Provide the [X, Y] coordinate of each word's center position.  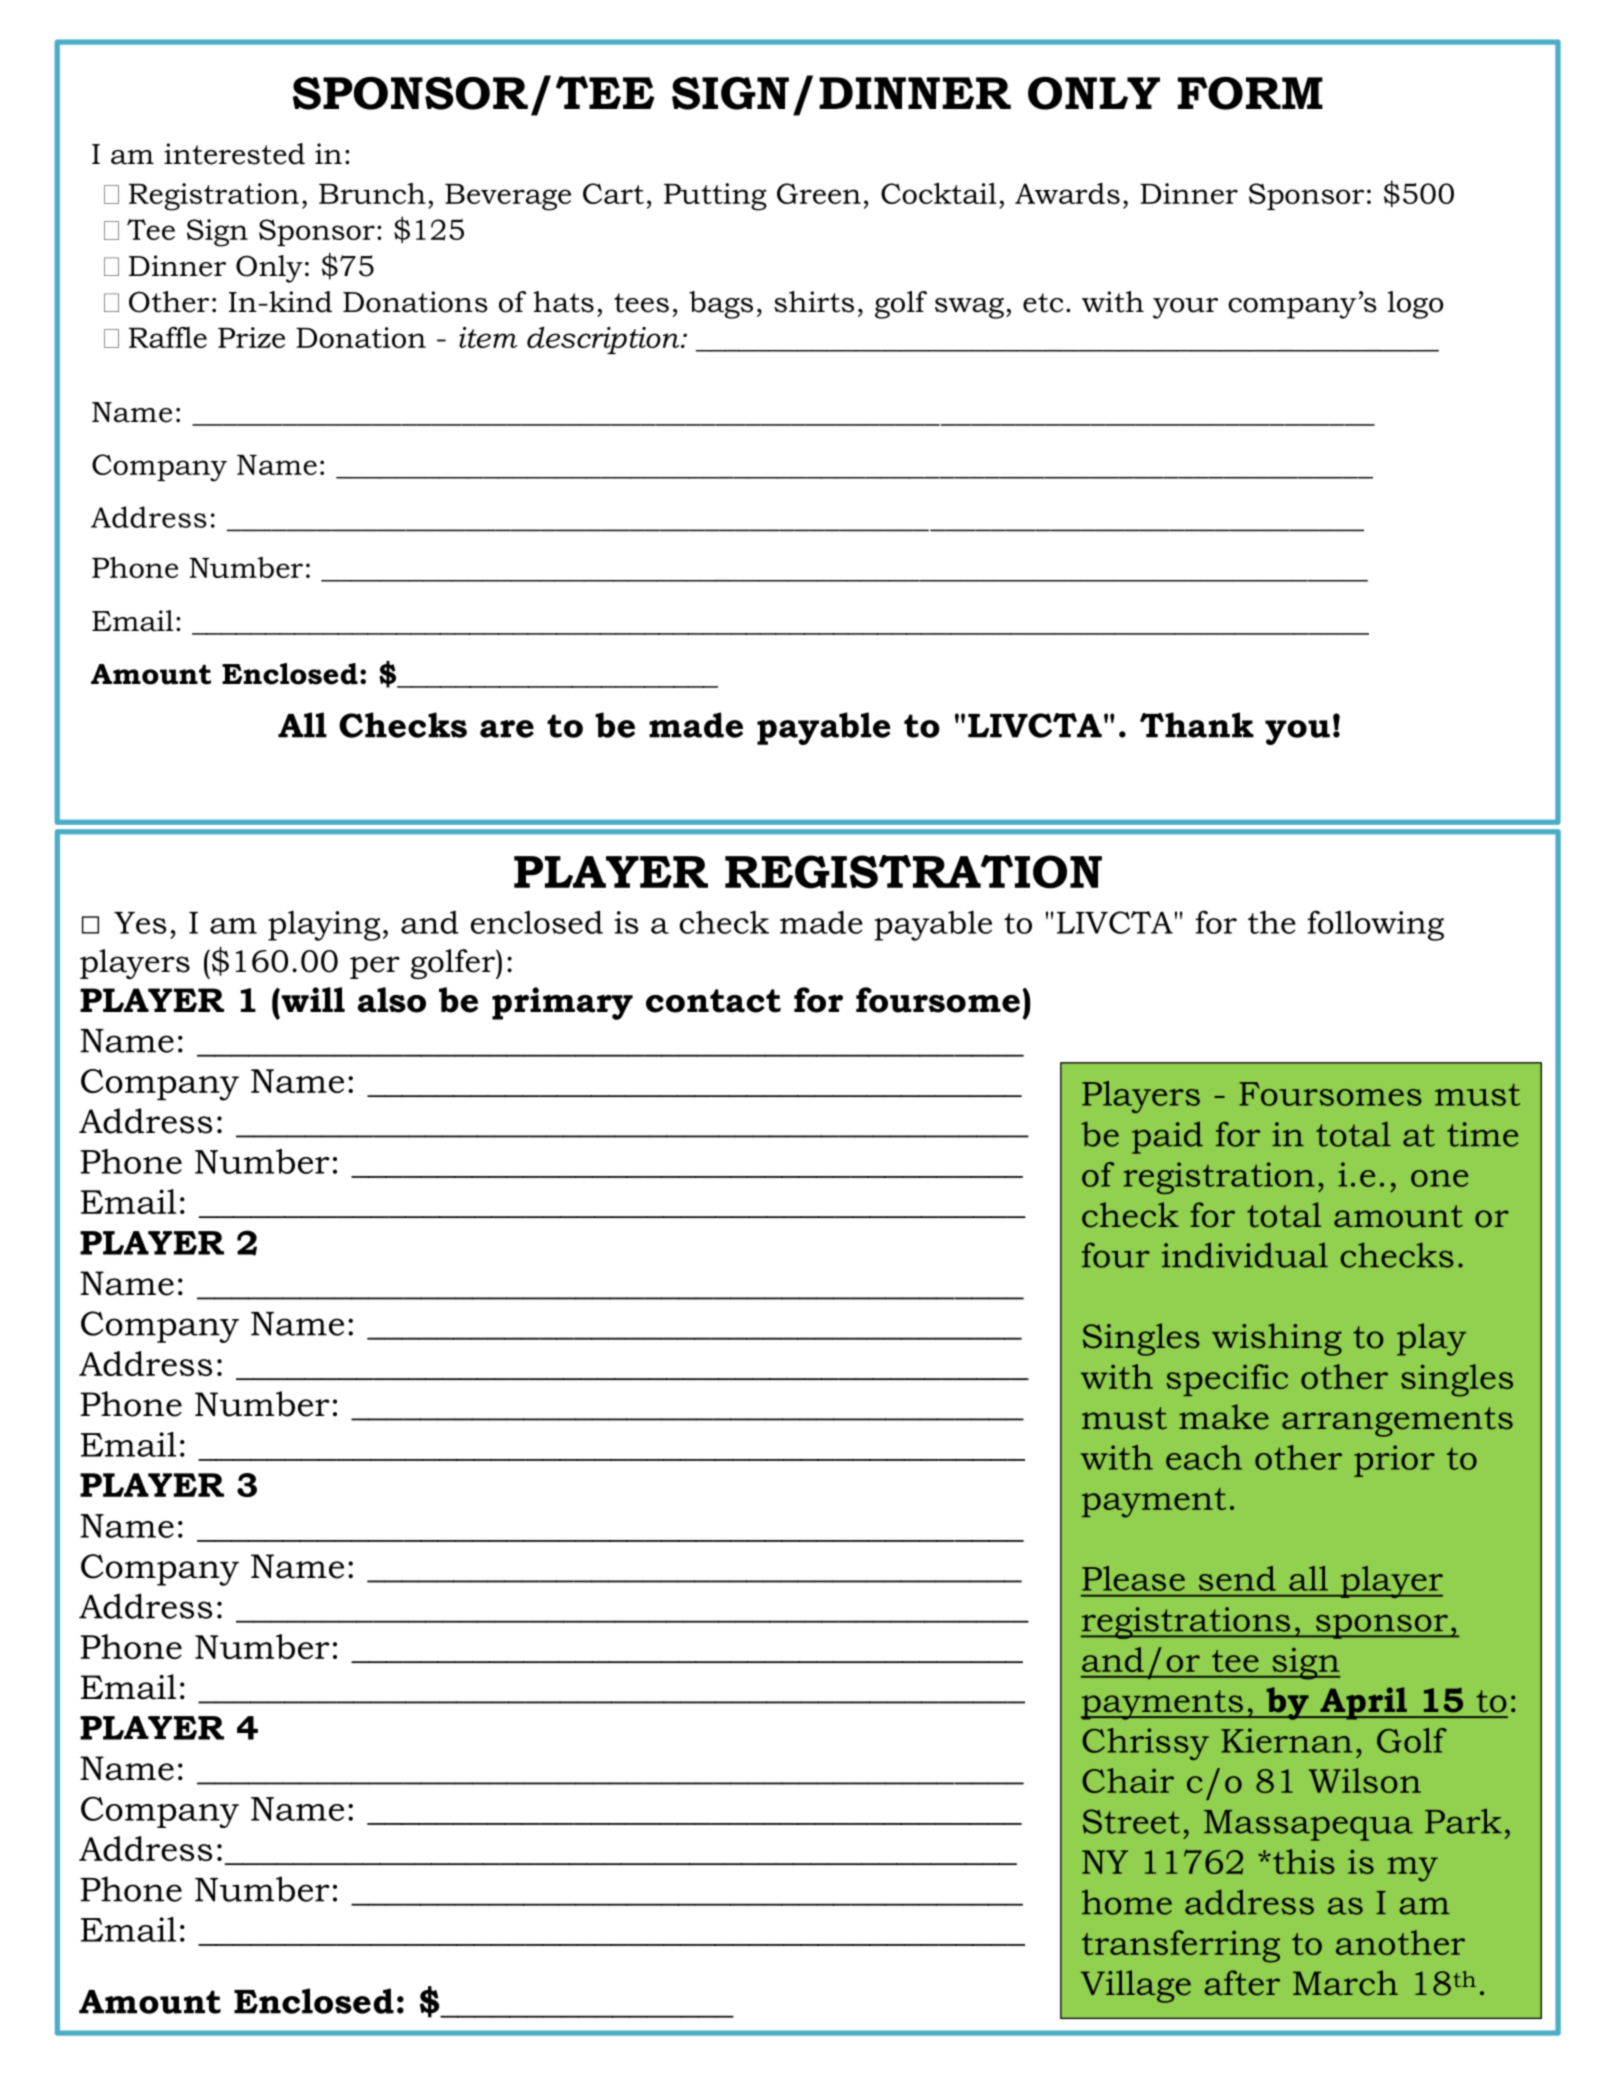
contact [713, 1001]
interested [234, 154]
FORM [1250, 93]
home [1127, 1902]
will [312, 999]
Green [819, 193]
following [1376, 925]
